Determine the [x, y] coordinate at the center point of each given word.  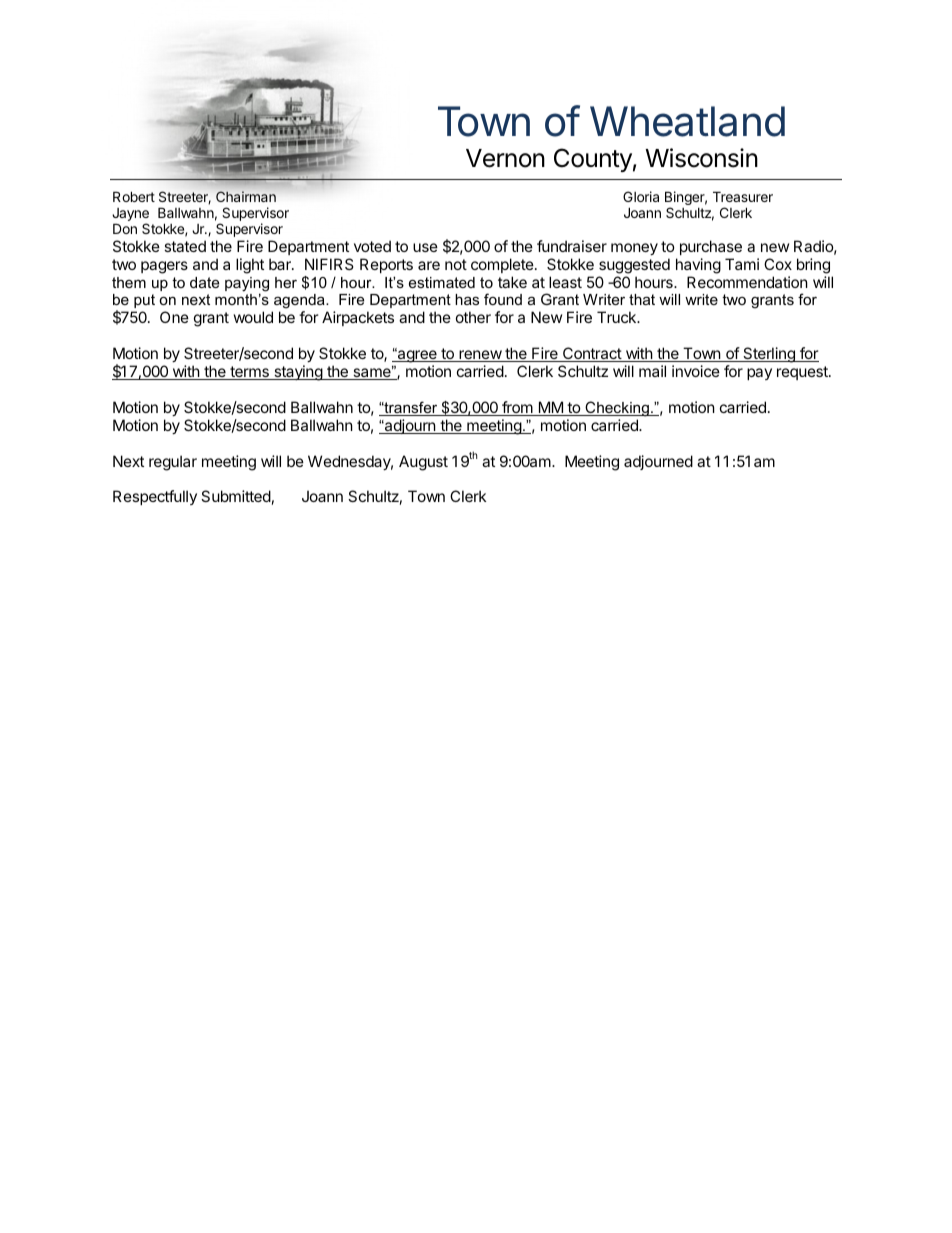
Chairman [246, 196]
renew [480, 356]
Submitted [236, 496]
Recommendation [747, 282]
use [425, 247]
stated [185, 246]
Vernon [505, 158]
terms [249, 373]
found [503, 299]
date [204, 282]
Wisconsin [701, 158]
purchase [711, 247]
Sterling [769, 355]
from [517, 408]
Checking [617, 409]
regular [173, 463]
